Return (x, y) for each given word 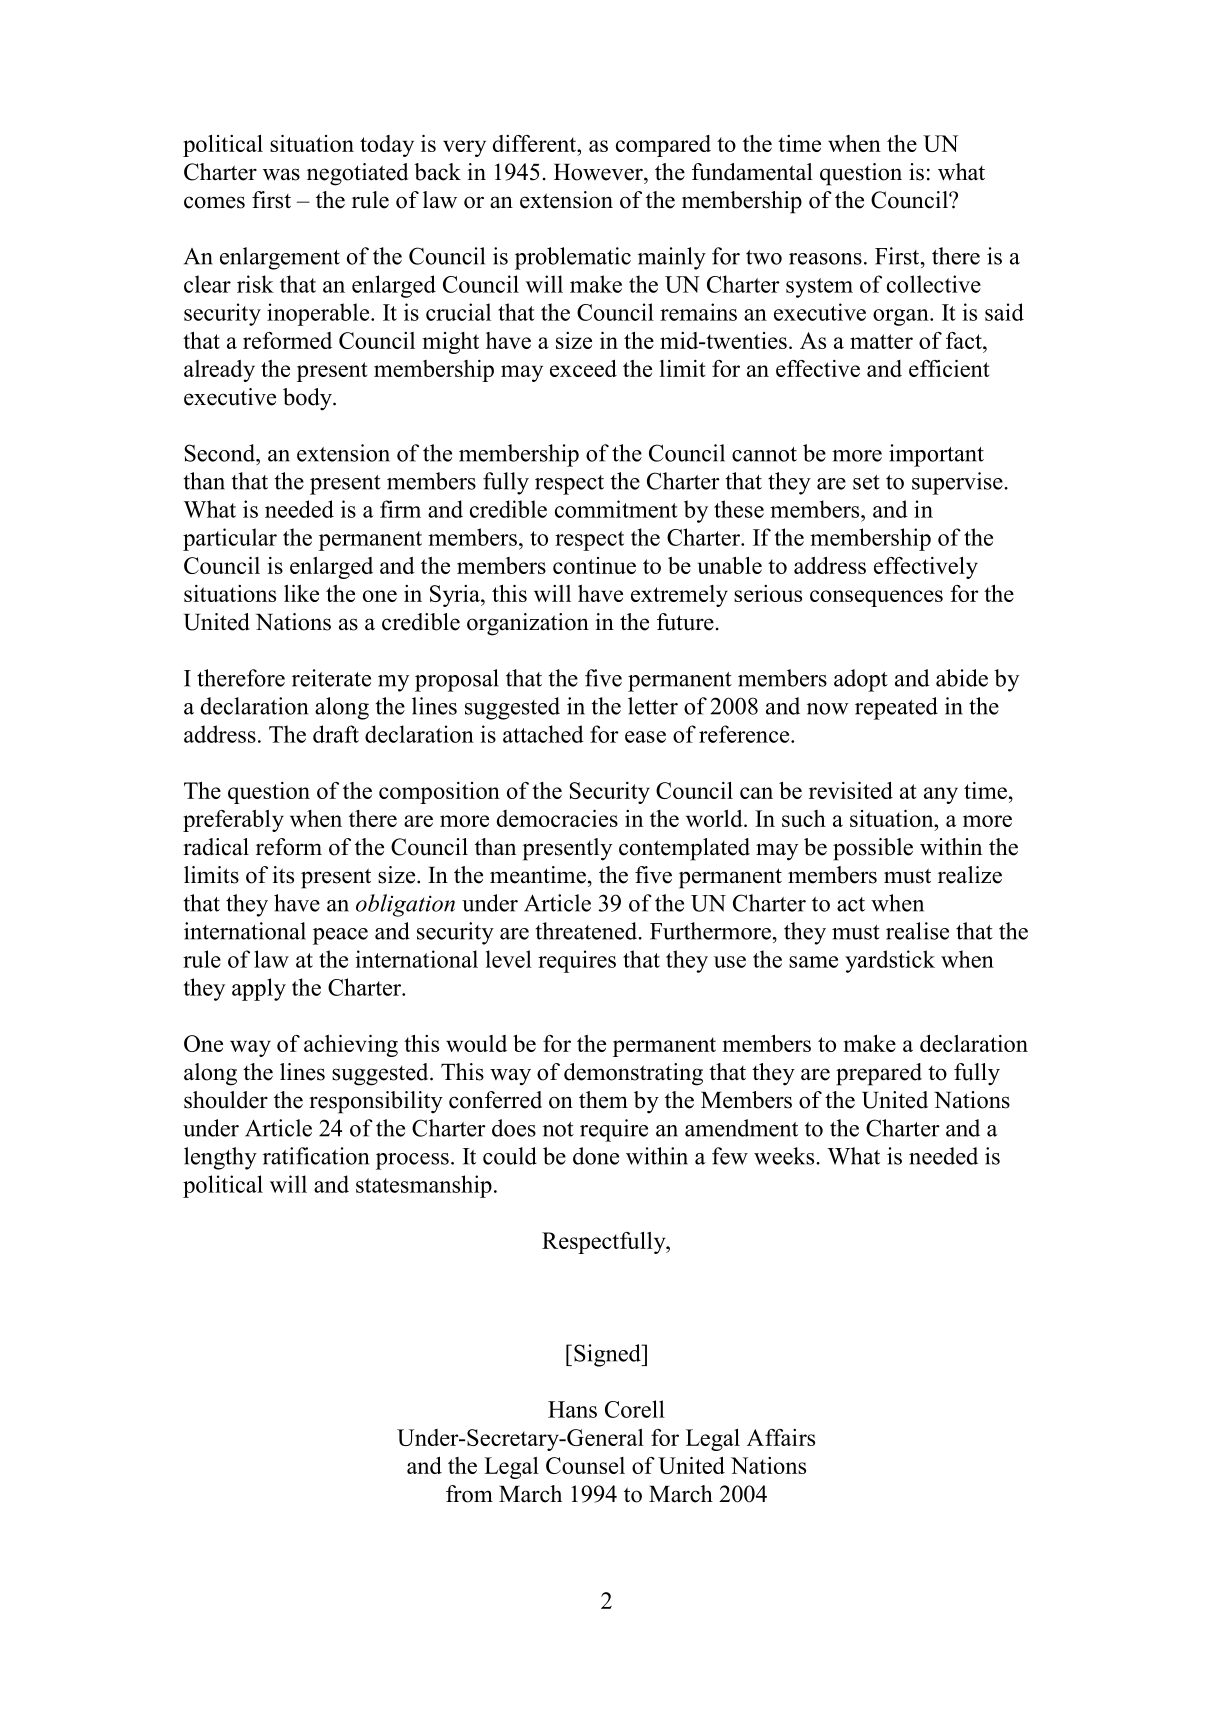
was (281, 174)
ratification (316, 1156)
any (941, 795)
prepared (879, 1074)
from (469, 1494)
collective (934, 284)
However (599, 172)
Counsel (585, 1465)
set (866, 482)
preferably (233, 821)
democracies (557, 818)
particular (230, 539)
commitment (616, 509)
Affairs (781, 1437)
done (596, 1156)
